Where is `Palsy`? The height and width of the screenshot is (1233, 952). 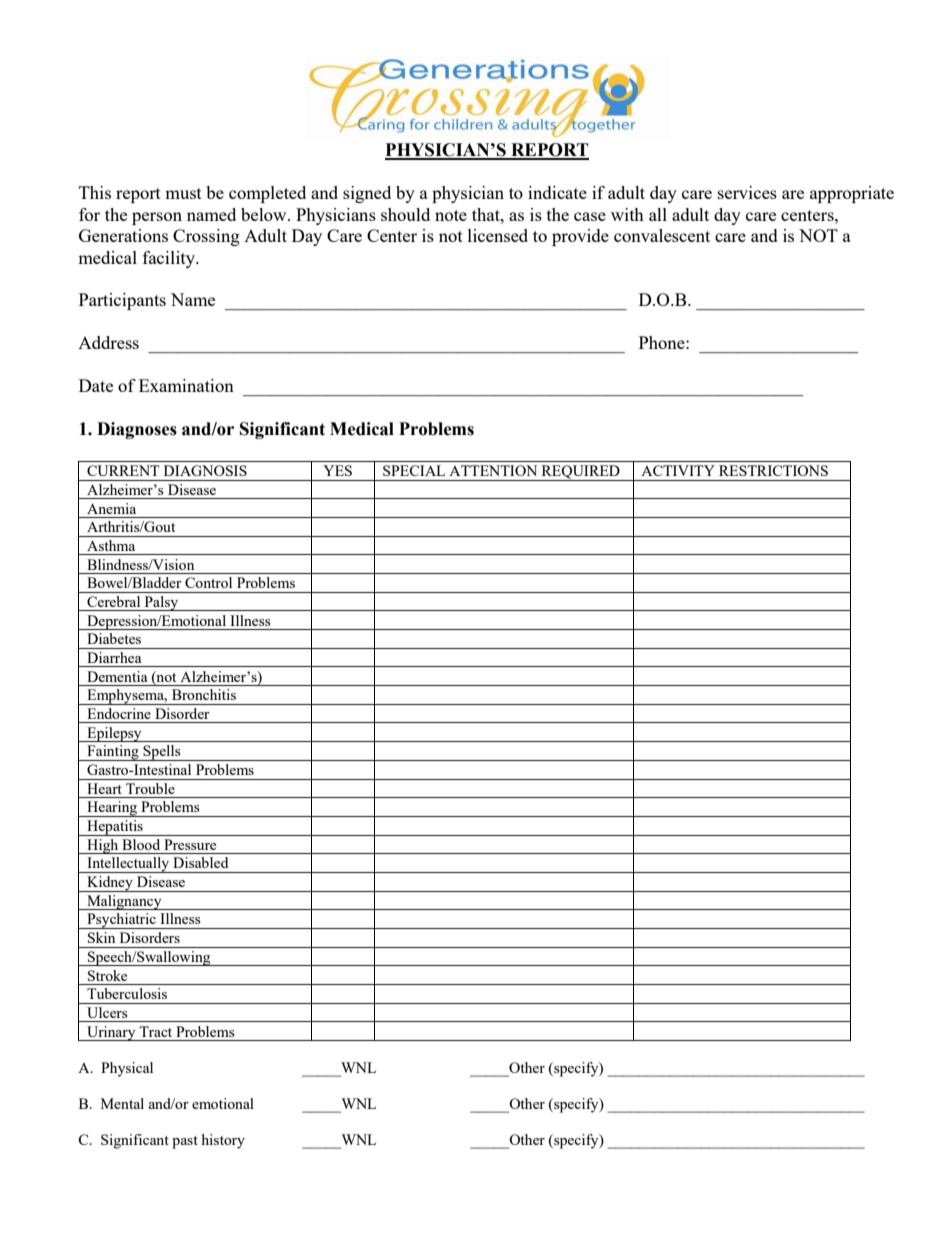 Palsy is located at coordinates (161, 603).
